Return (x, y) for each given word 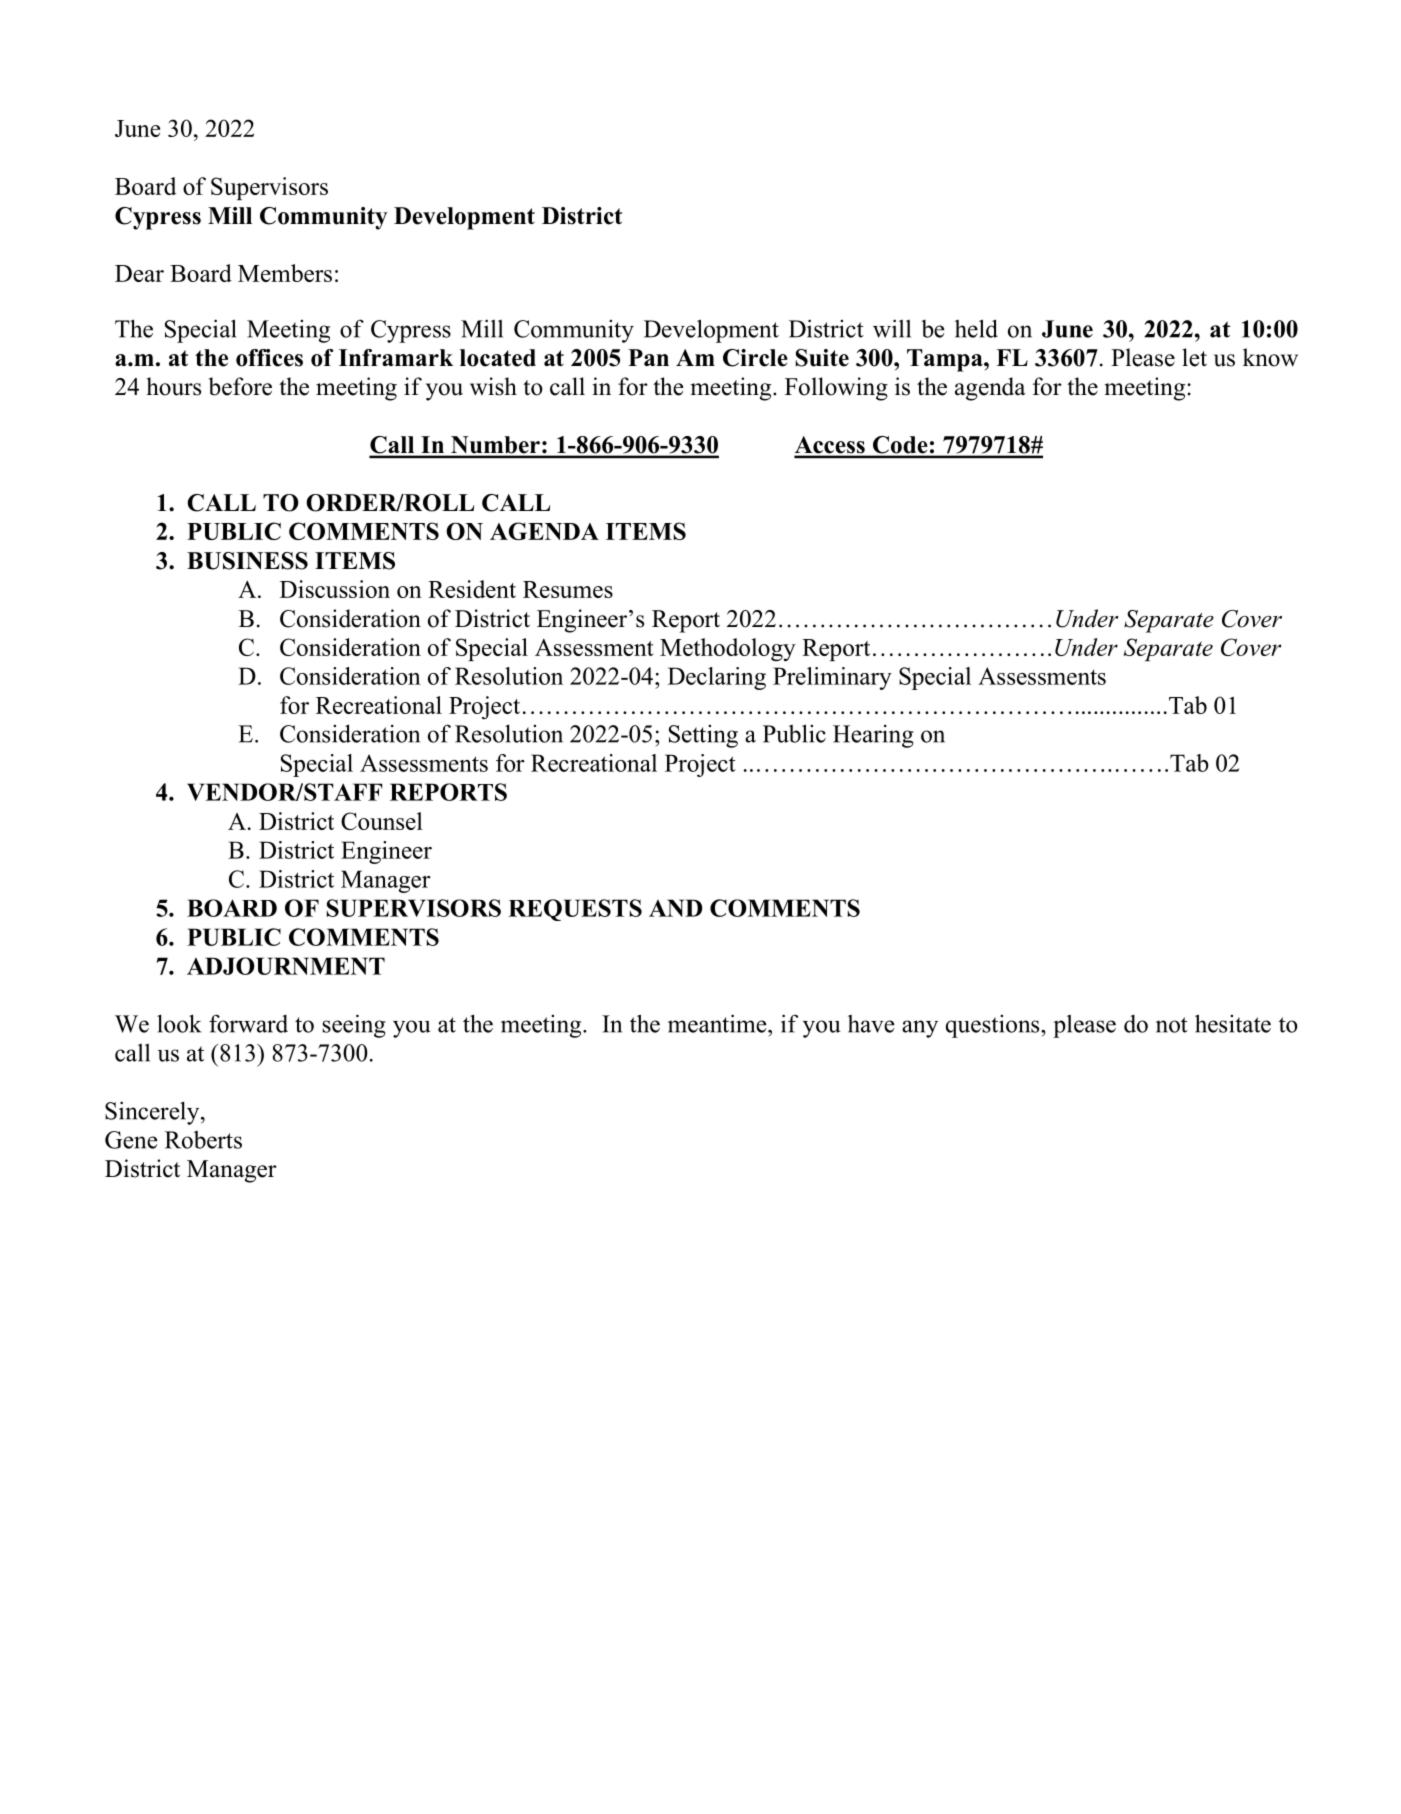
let (1194, 357)
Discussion (335, 589)
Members (285, 273)
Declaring (717, 678)
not (1172, 1025)
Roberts (203, 1140)
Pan (648, 357)
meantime (718, 1023)
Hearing (873, 736)
